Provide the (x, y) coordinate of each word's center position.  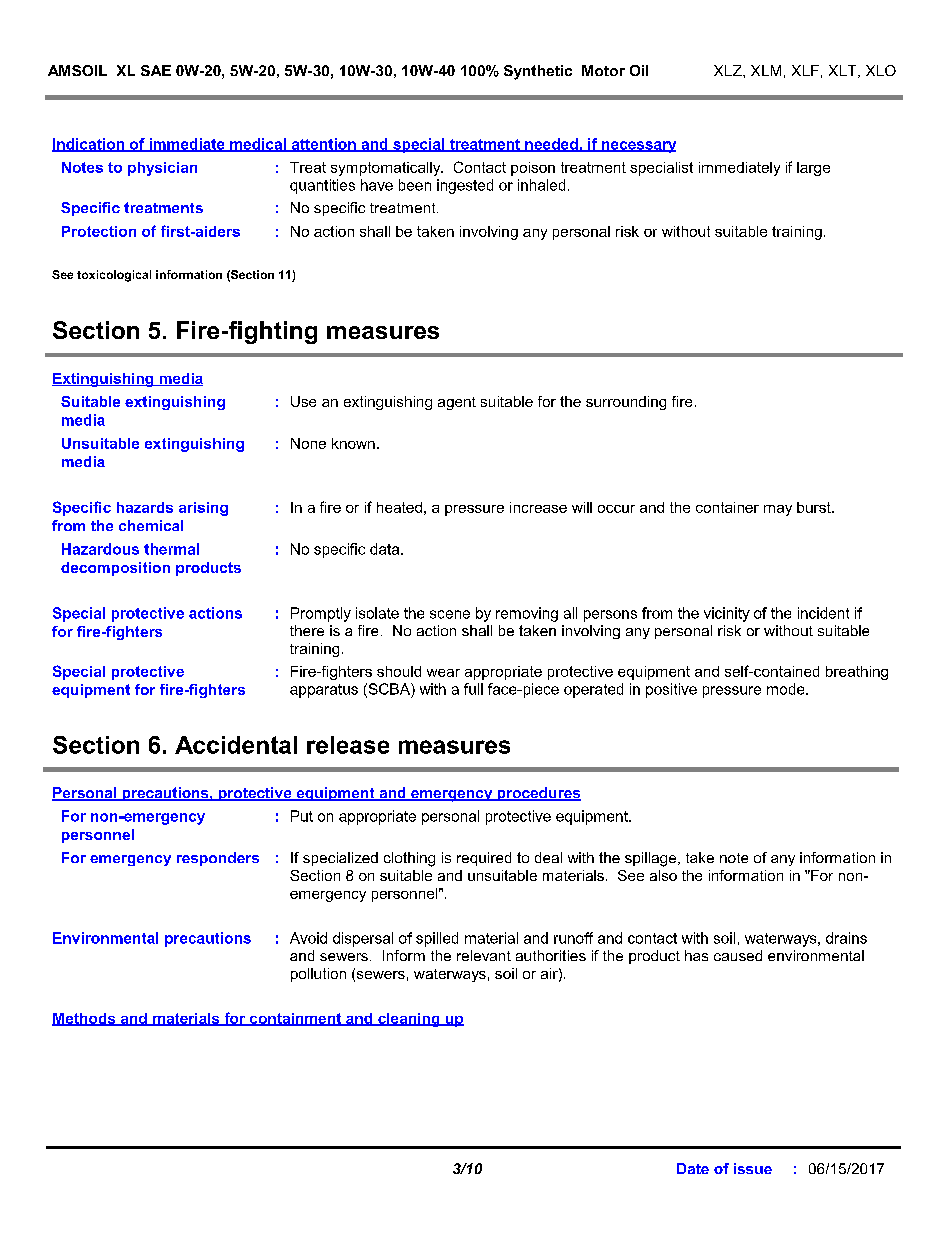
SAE (156, 70)
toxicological (114, 276)
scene (450, 614)
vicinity (727, 614)
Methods (85, 1019)
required (484, 859)
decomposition (115, 569)
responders (218, 859)
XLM (766, 70)
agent (457, 403)
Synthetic (538, 72)
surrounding (626, 403)
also (663, 875)
